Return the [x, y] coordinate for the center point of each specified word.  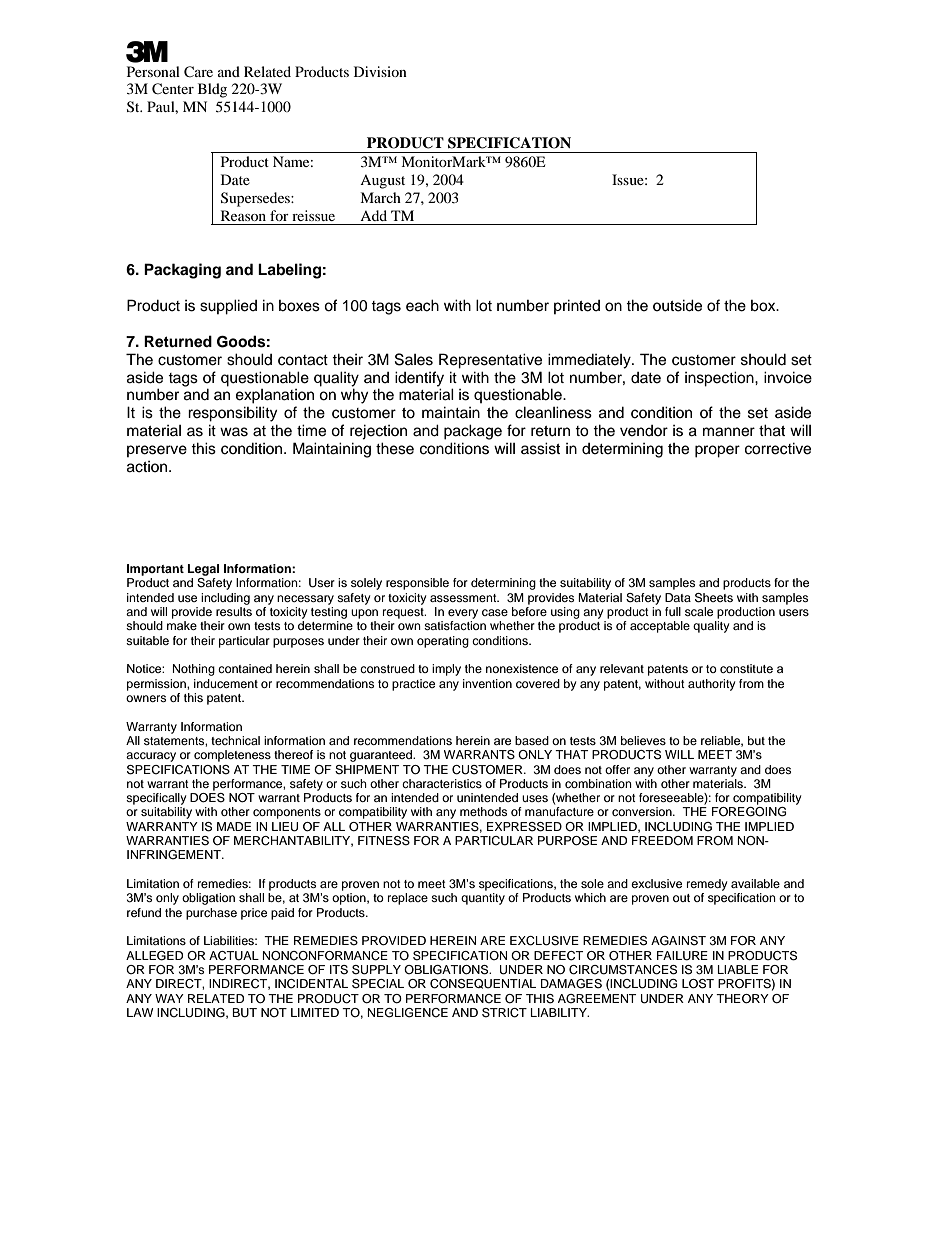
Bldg [212, 90]
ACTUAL [234, 956]
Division [380, 71]
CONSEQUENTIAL [483, 984]
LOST [698, 984]
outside [677, 305]
